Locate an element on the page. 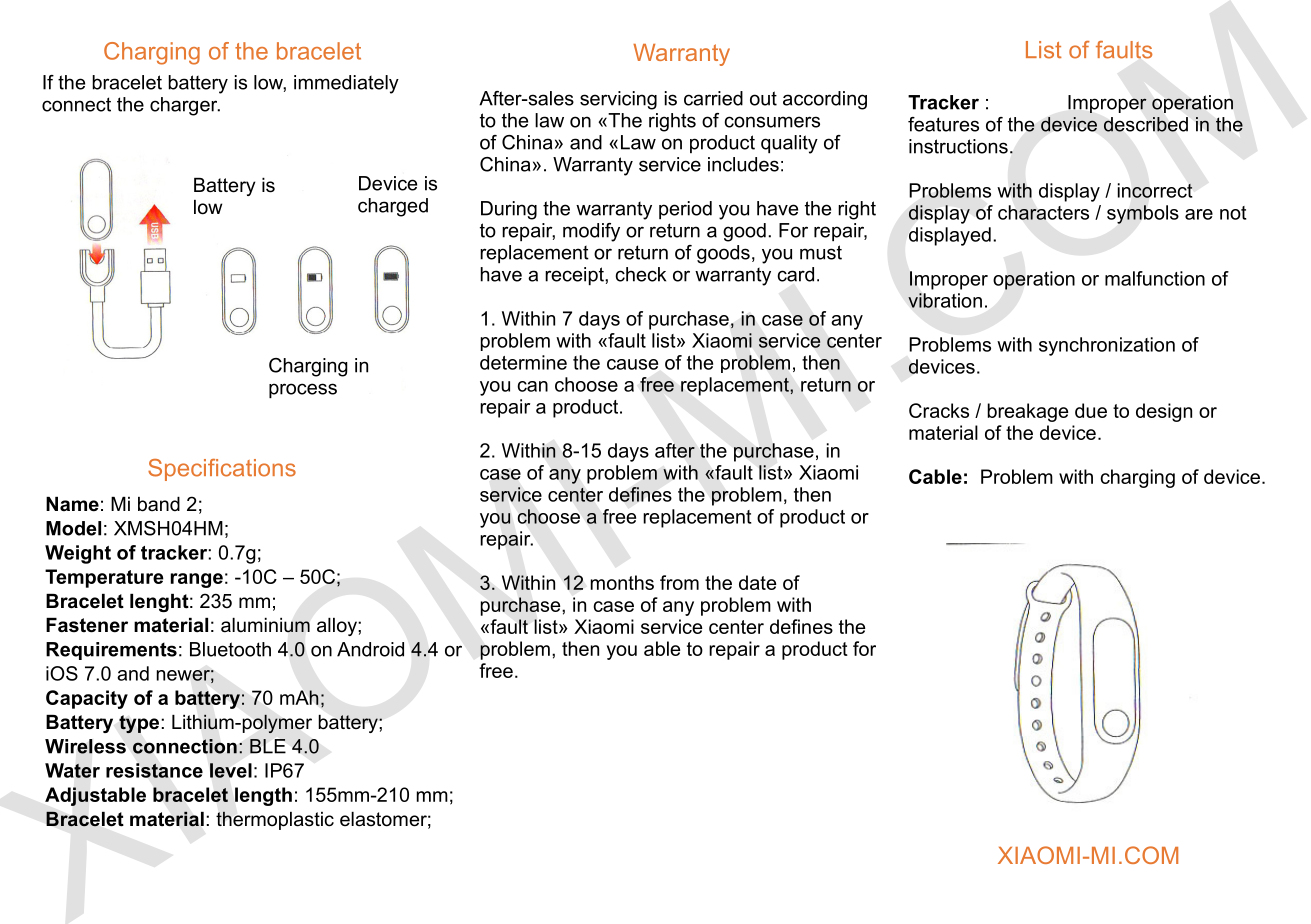 The width and height of the image is (1311, 924). length is located at coordinates (263, 796).
